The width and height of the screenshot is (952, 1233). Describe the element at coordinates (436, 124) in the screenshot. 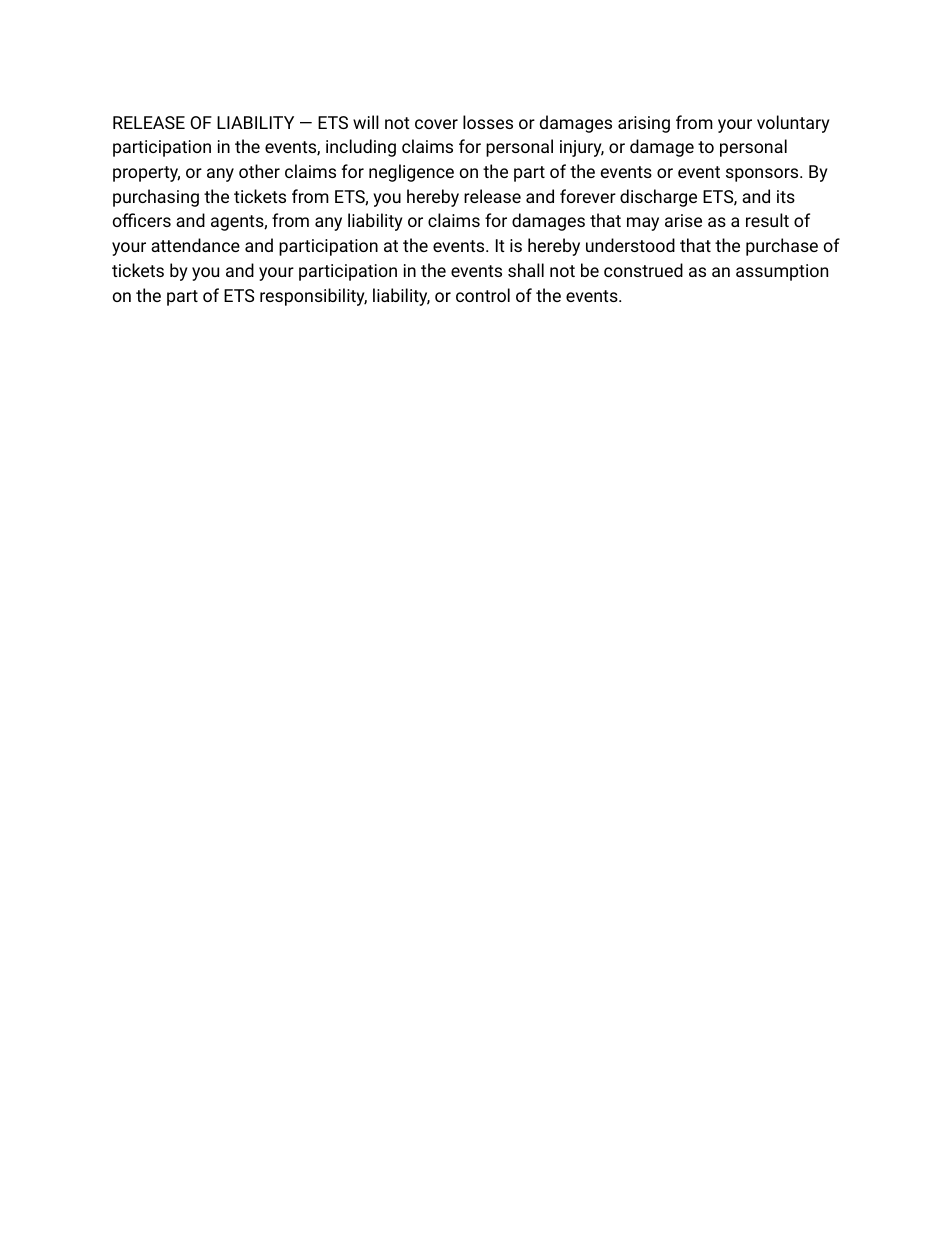

I see `cover` at that location.
